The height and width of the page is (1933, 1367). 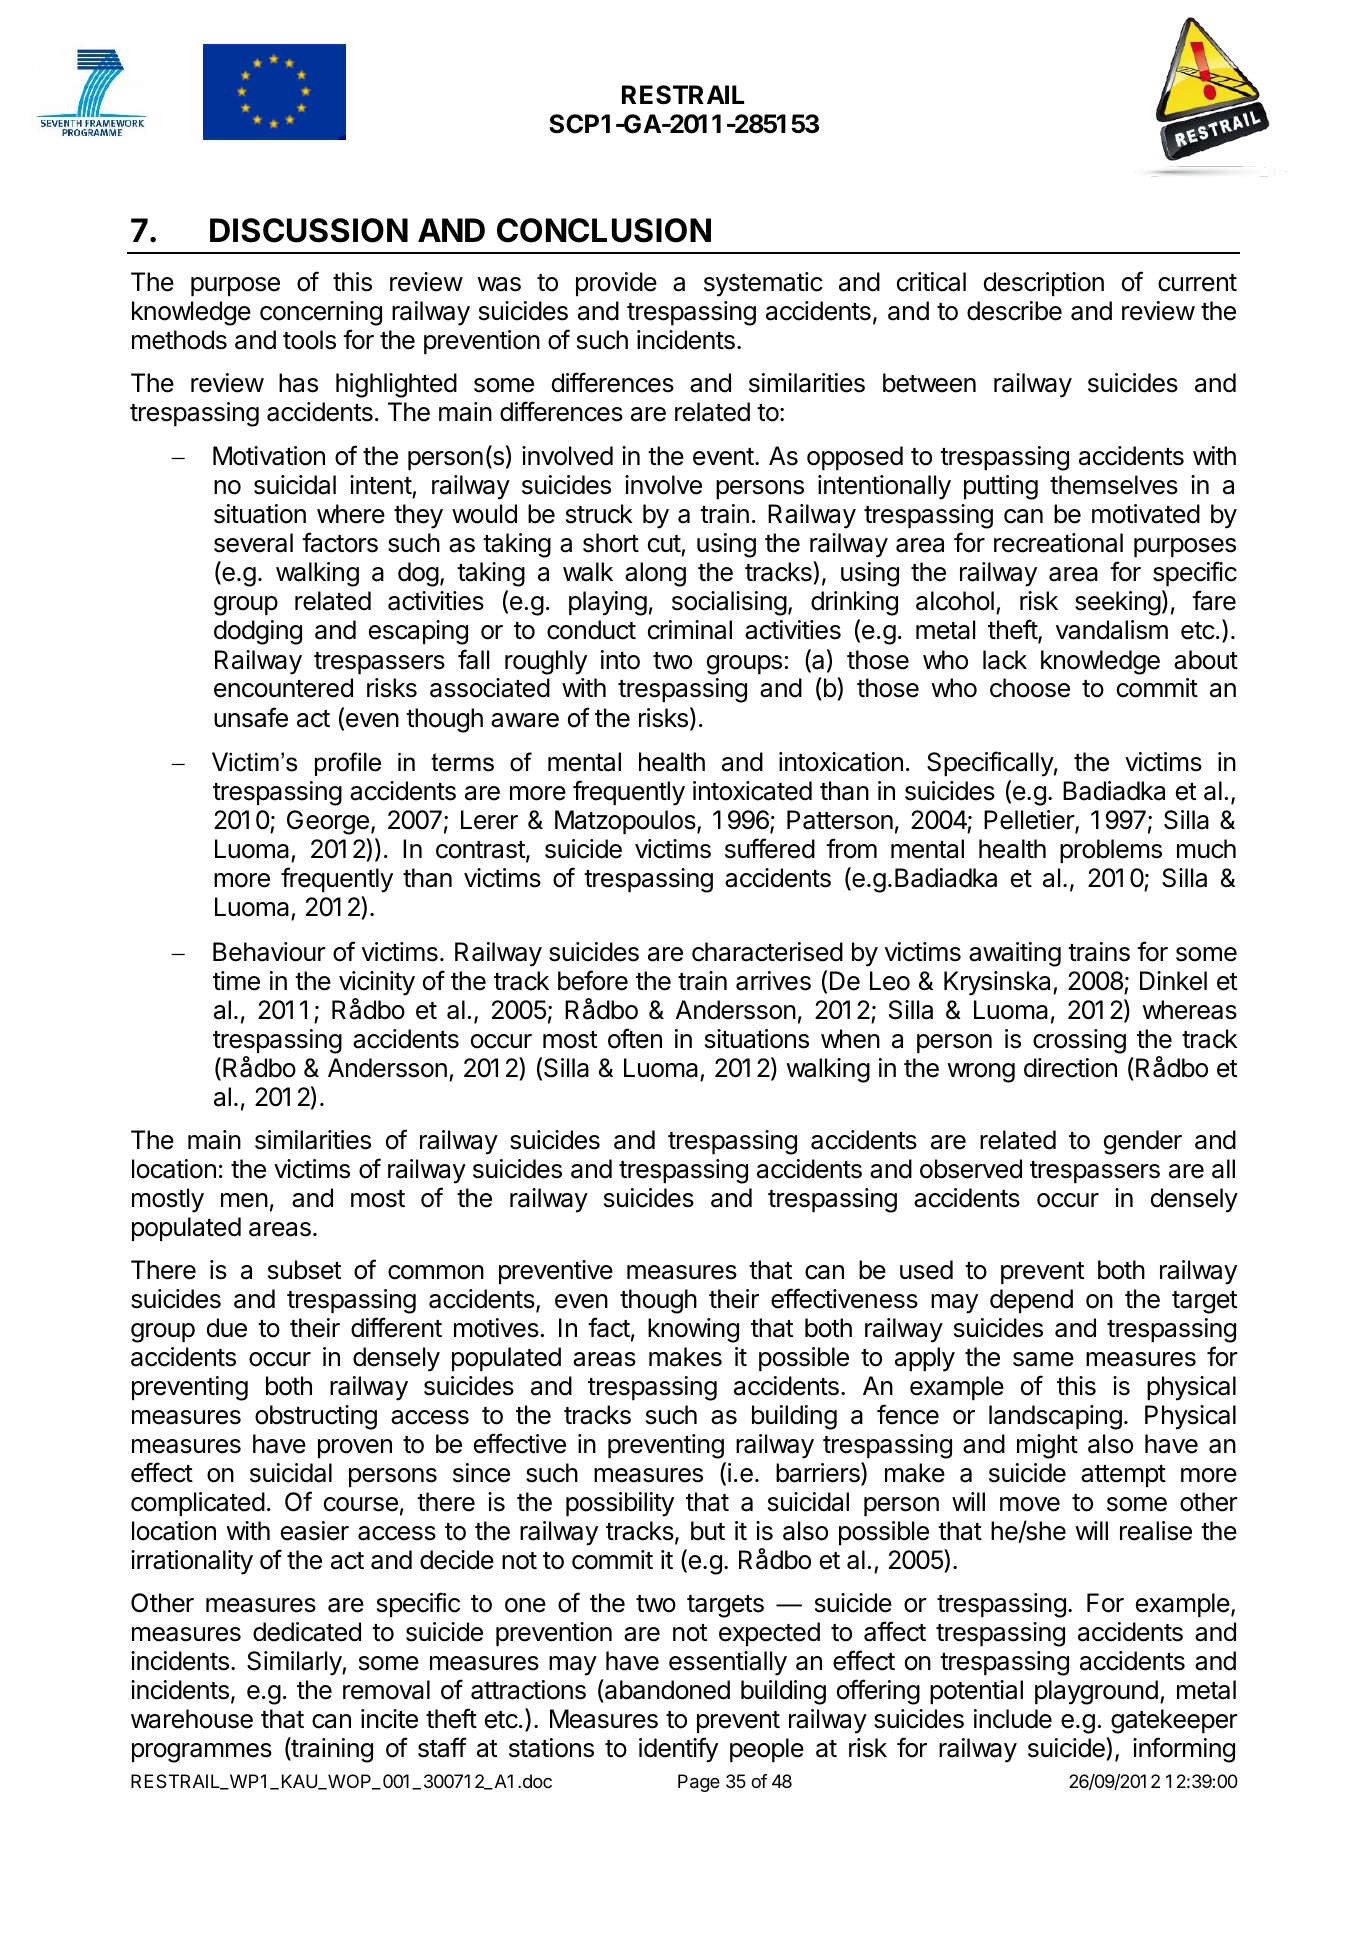 What do you see at coordinates (1096, 1692) in the page?
I see `playground` at bounding box center [1096, 1692].
